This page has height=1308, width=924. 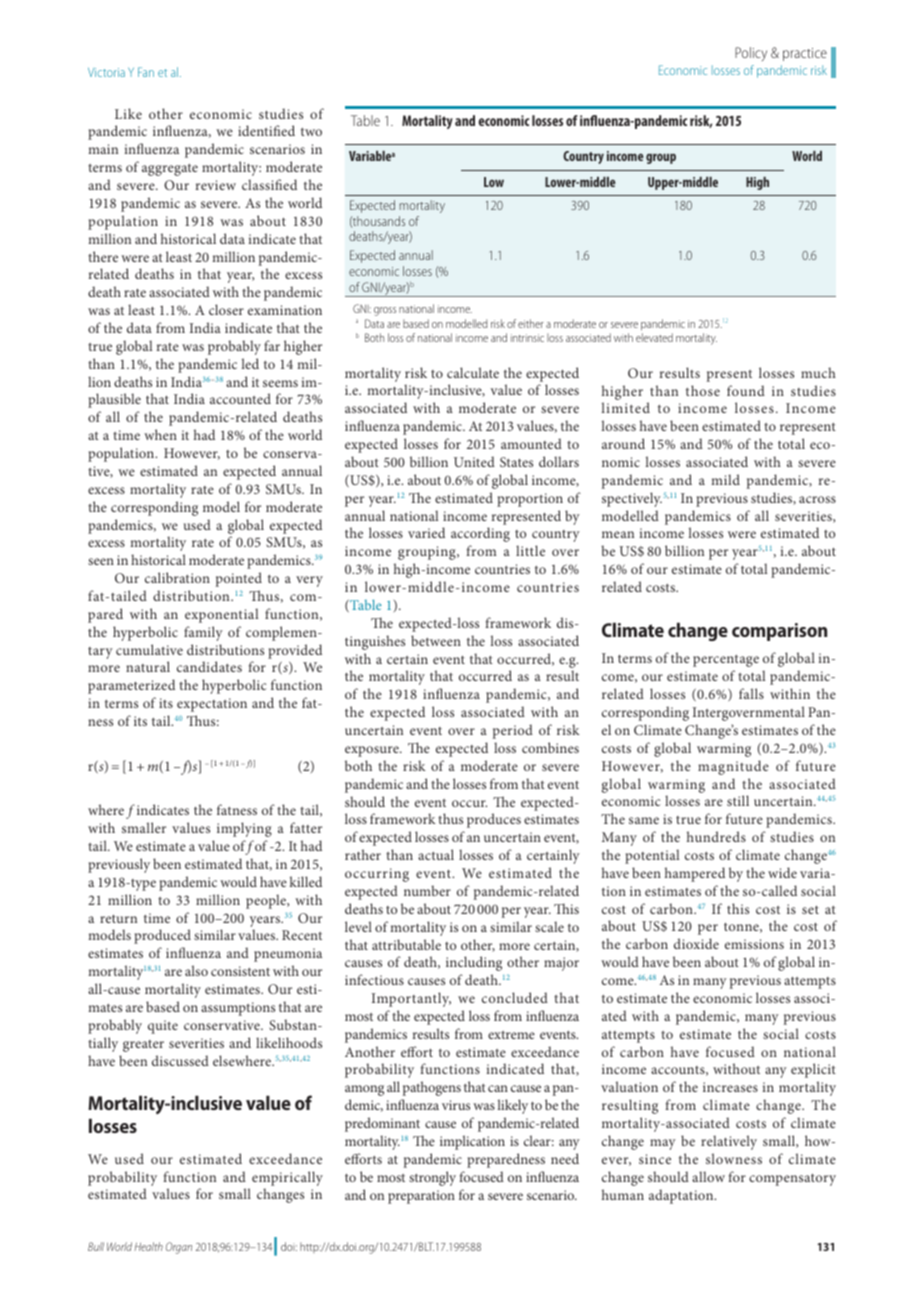 What do you see at coordinates (160, 434) in the page?
I see `when` at bounding box center [160, 434].
